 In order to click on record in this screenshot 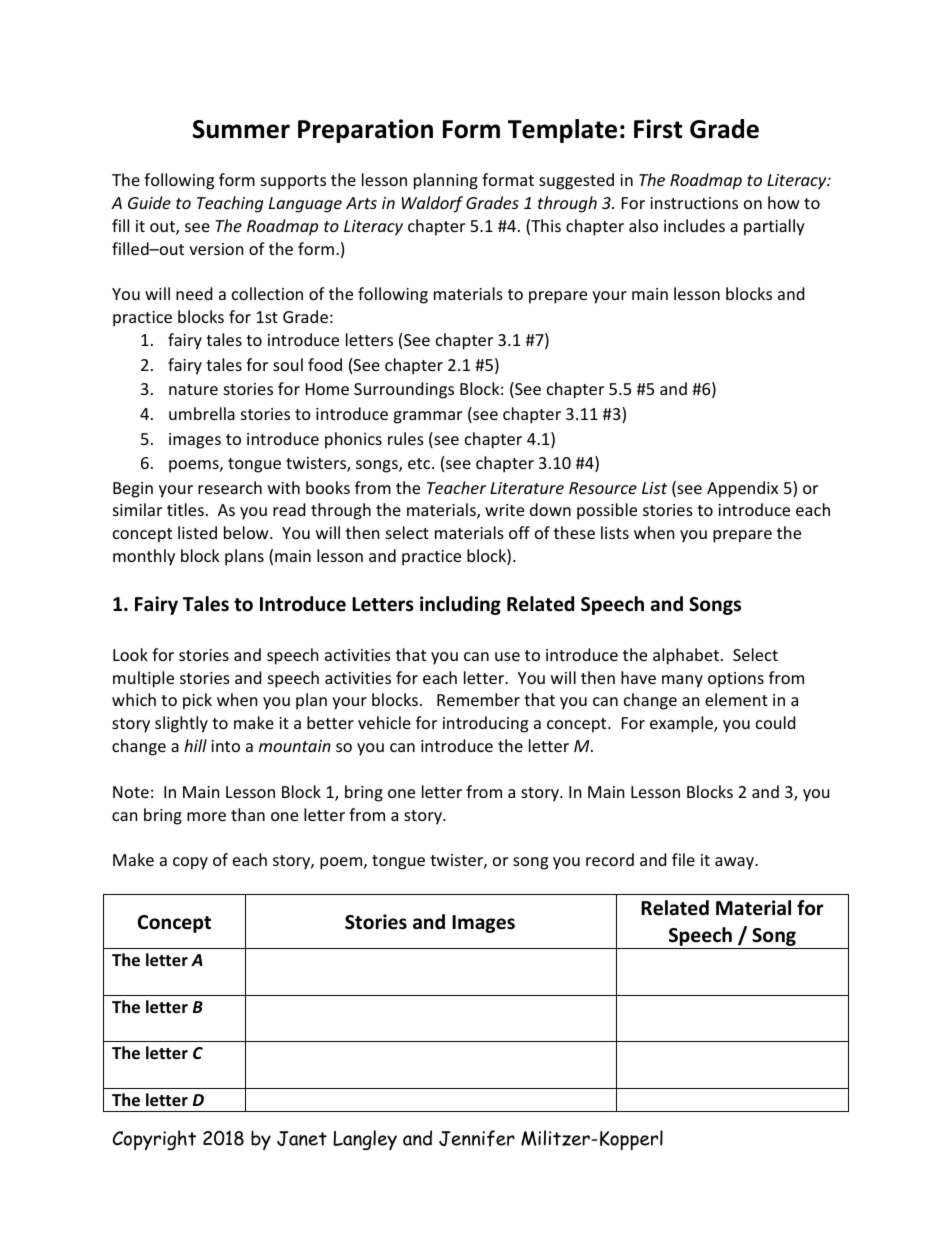, I will do `click(610, 859)`.
